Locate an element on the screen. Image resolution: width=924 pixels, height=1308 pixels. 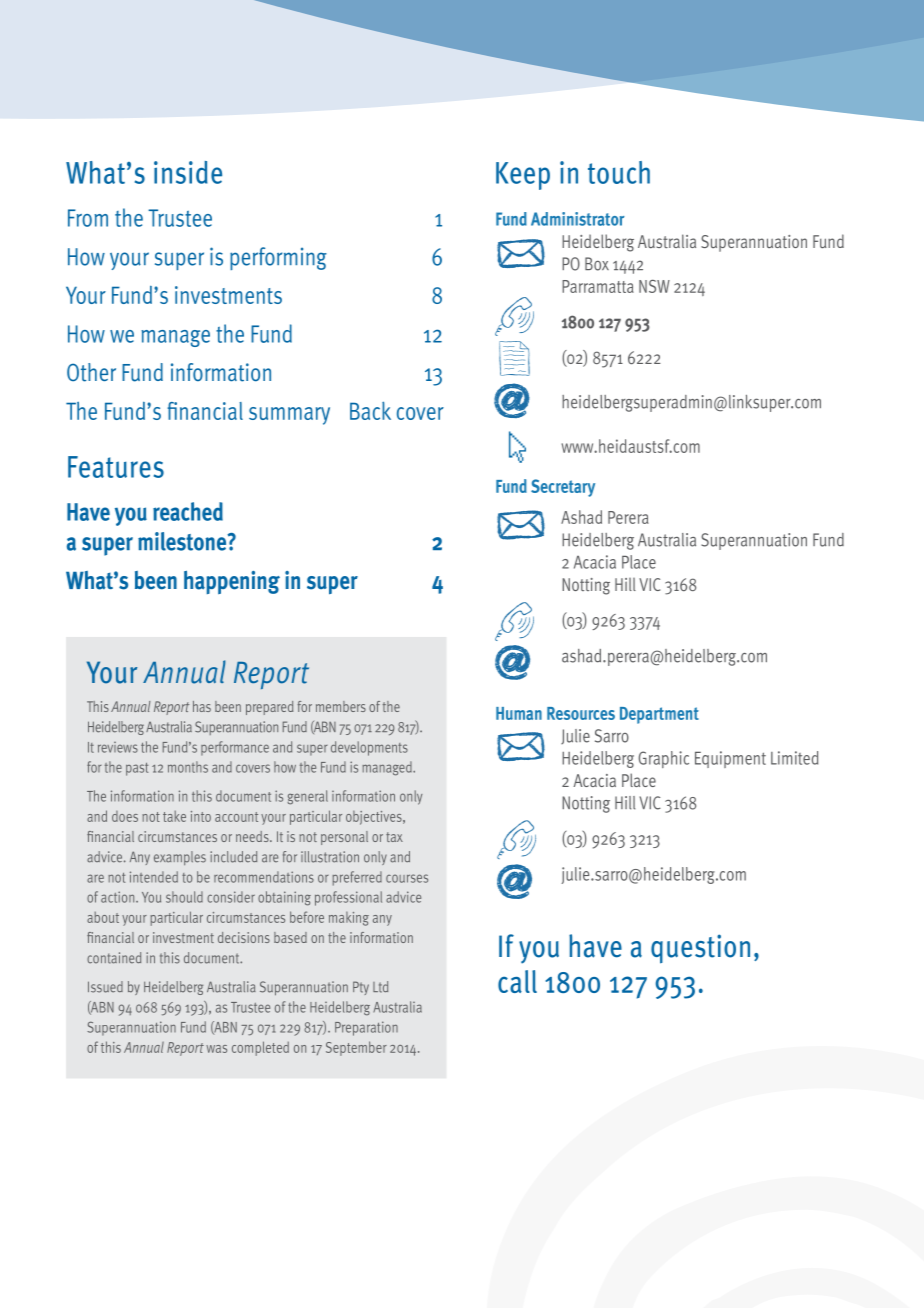
was is located at coordinates (216, 1049).
